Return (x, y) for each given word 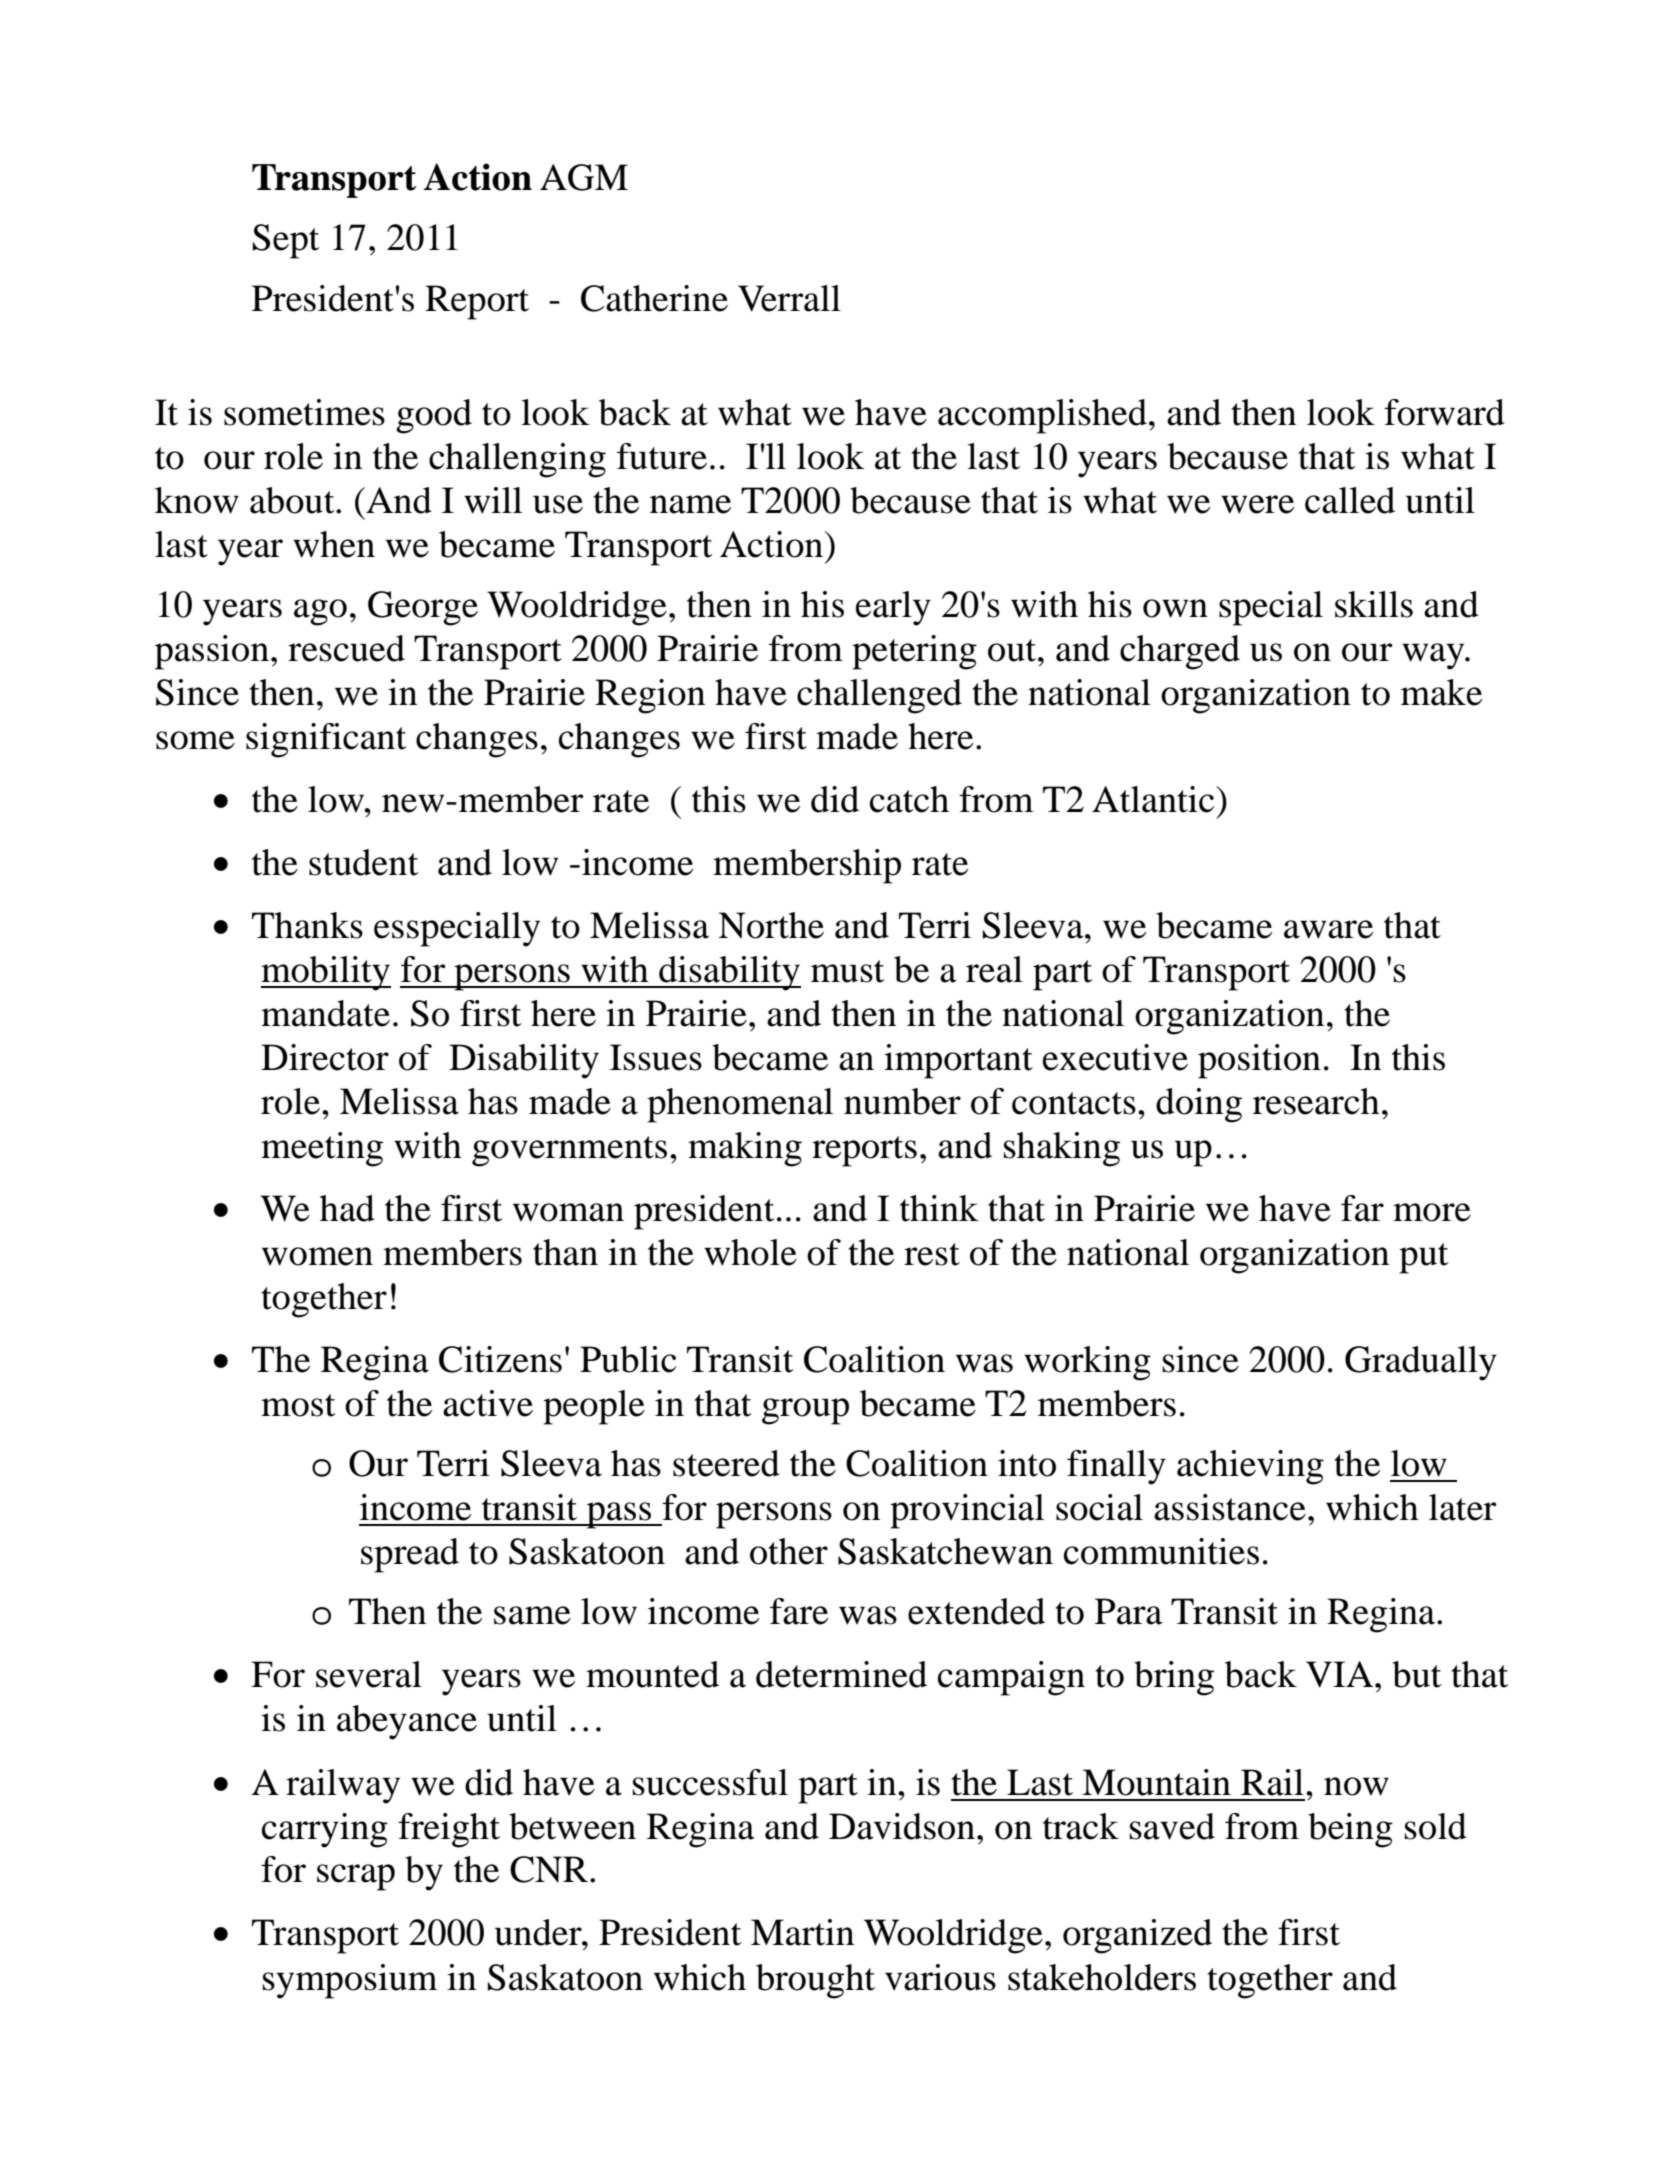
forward (1444, 412)
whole (750, 1252)
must (848, 971)
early (893, 608)
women (317, 1256)
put (1424, 1258)
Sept (286, 241)
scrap (356, 1877)
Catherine (654, 298)
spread (410, 1555)
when (334, 544)
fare (799, 1611)
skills (1374, 604)
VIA (1339, 1674)
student (364, 862)
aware (1328, 929)
